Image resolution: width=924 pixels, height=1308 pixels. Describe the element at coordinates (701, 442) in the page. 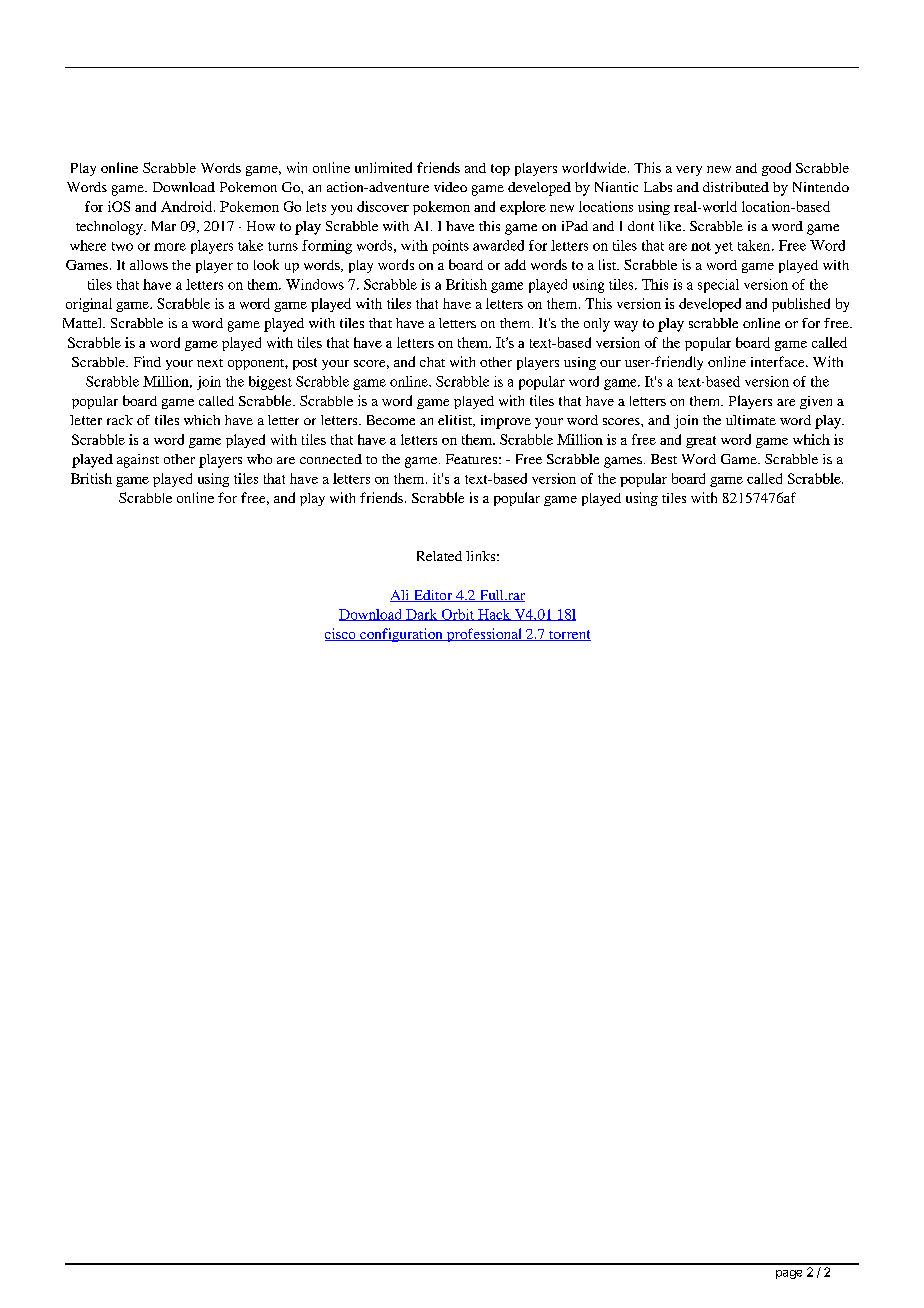

I see `great` at that location.
